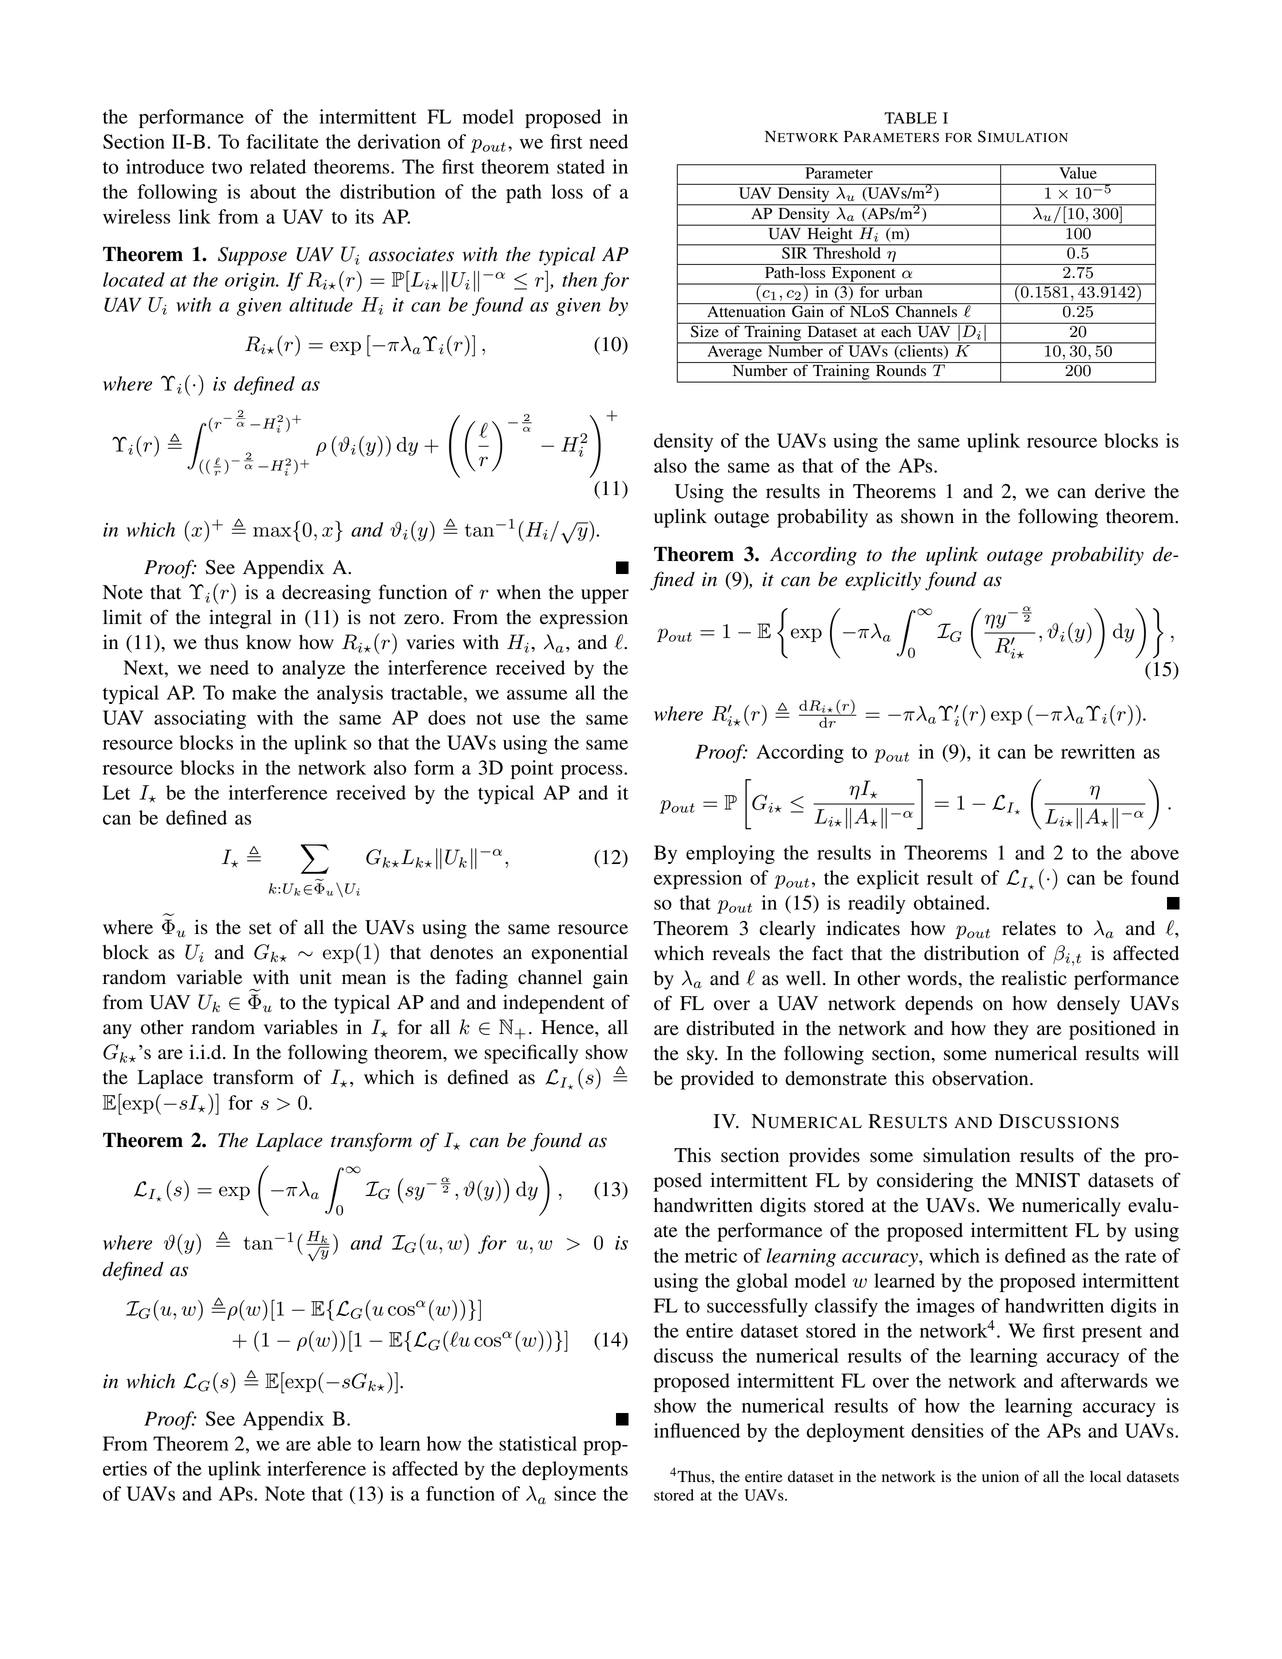 This image has width=1282, height=1659. Describe the element at coordinates (581, 166) in the image. I see `stated` at that location.
